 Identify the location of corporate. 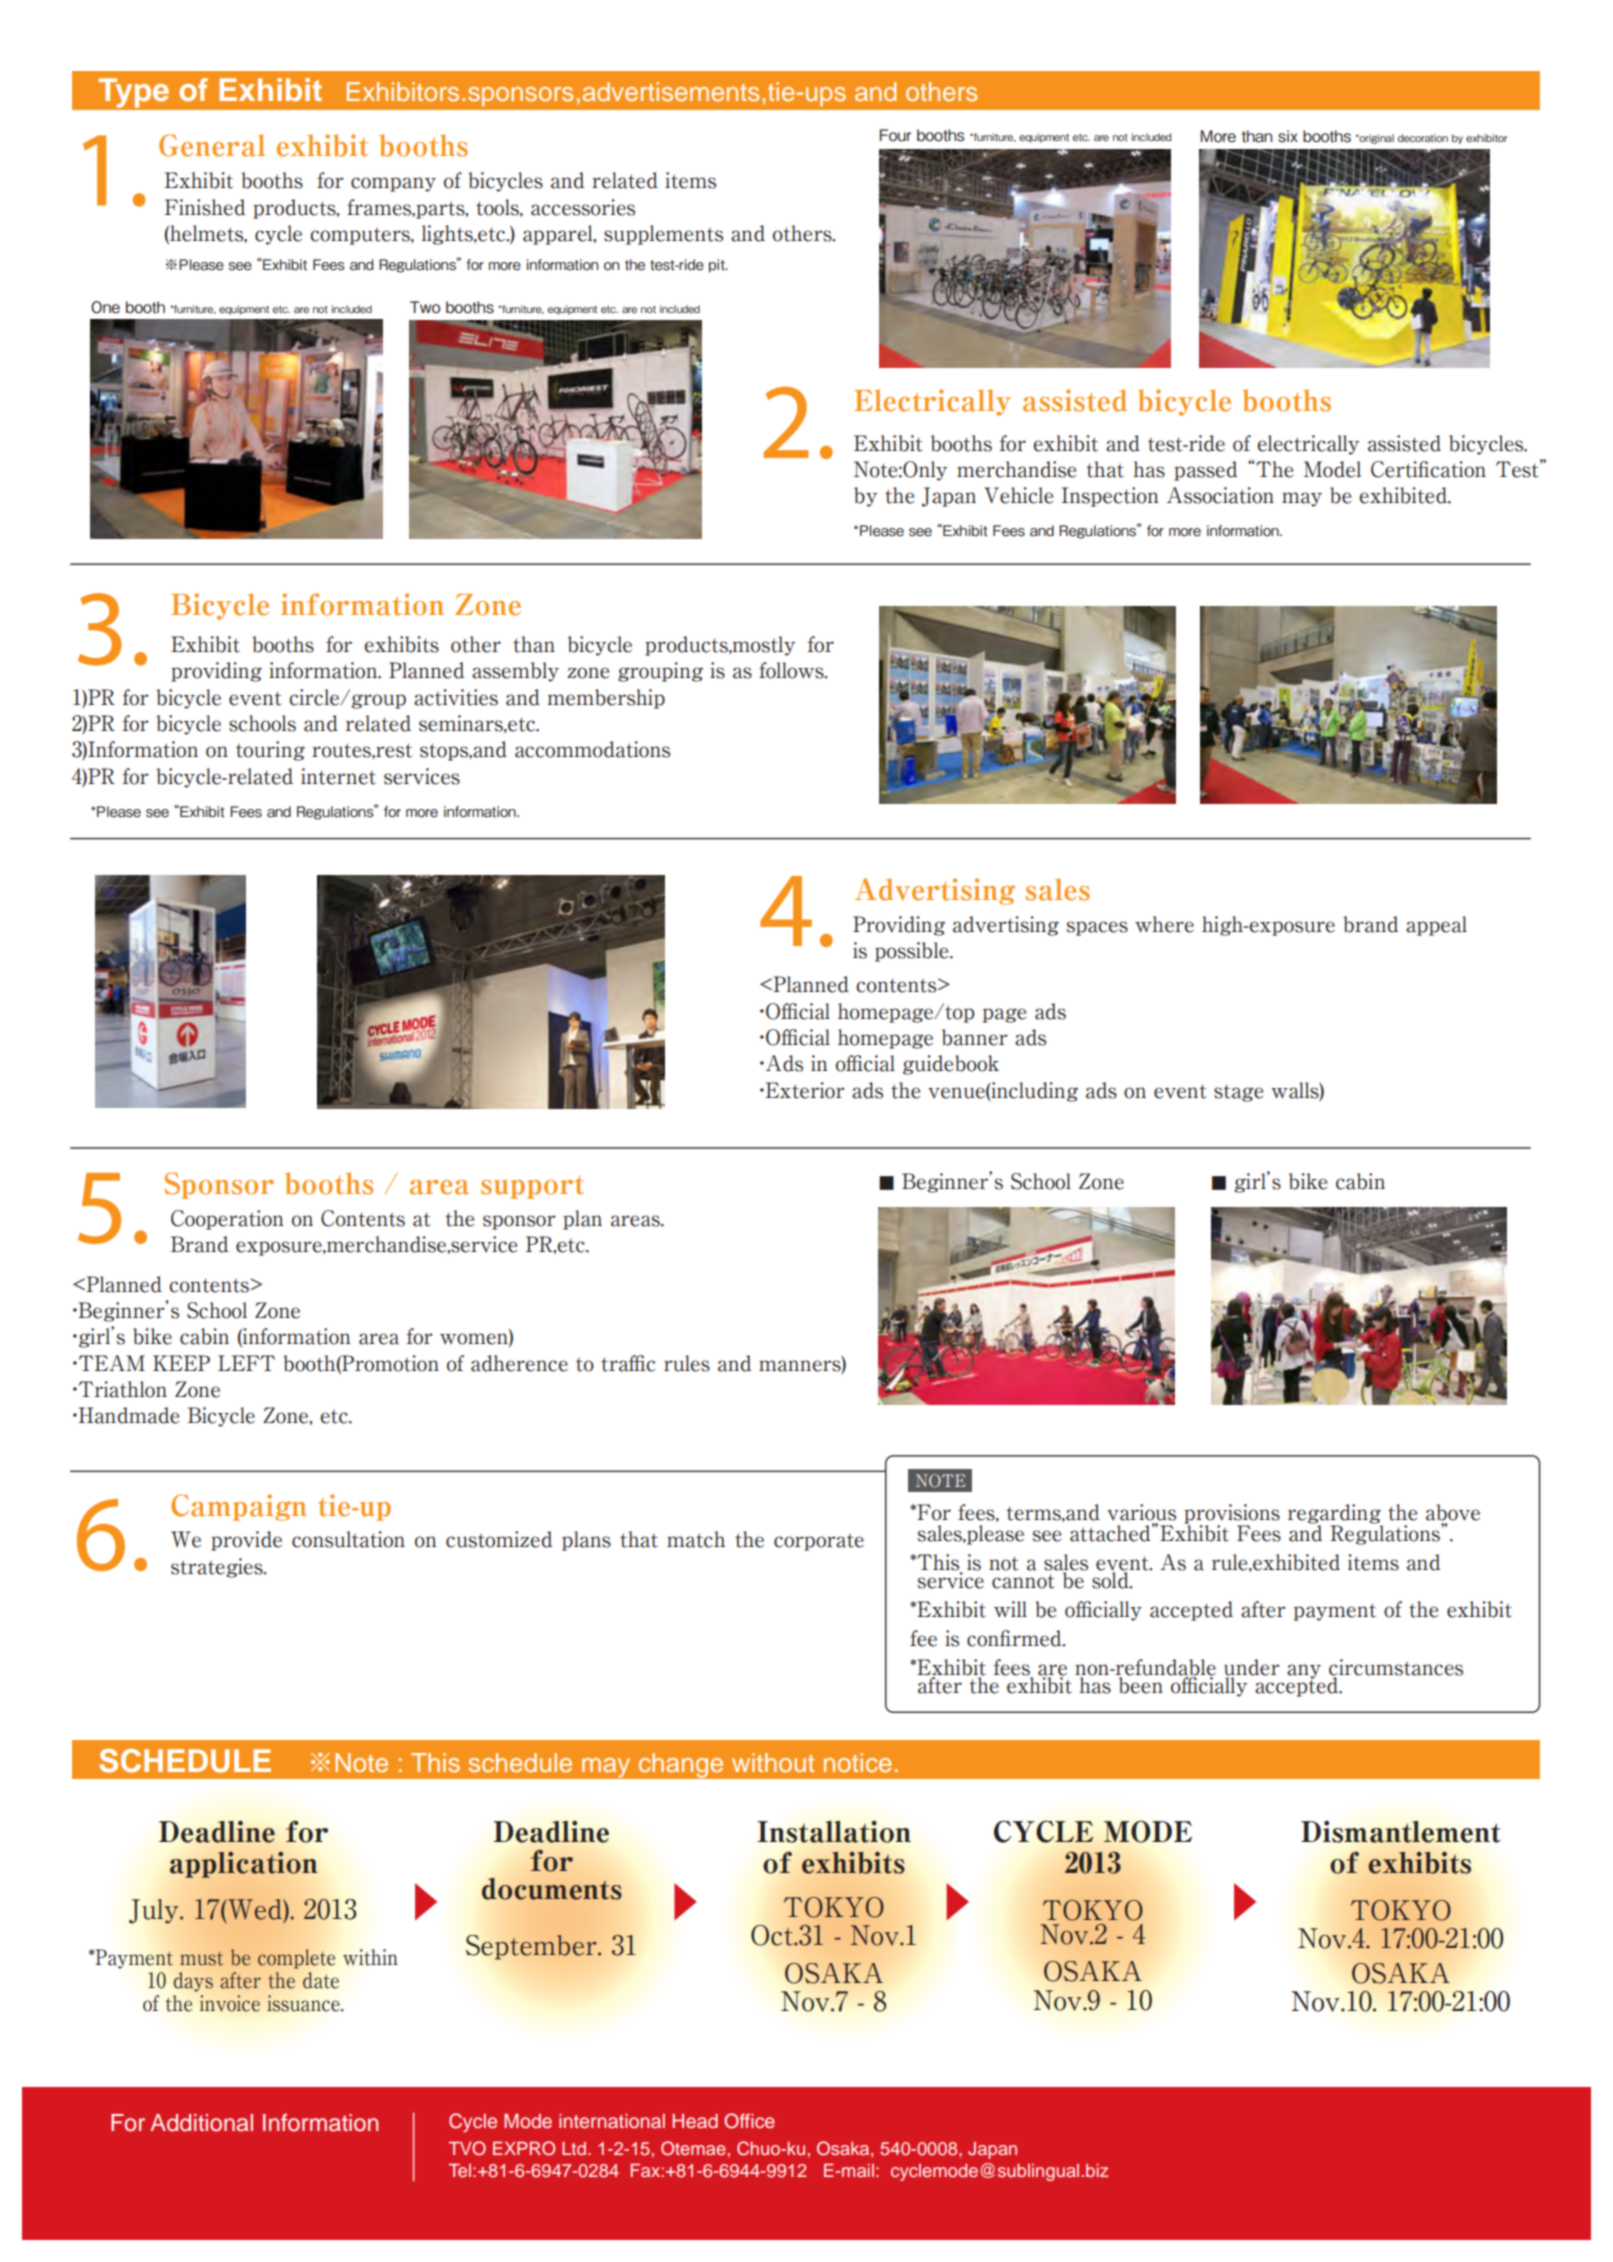
(819, 1542).
